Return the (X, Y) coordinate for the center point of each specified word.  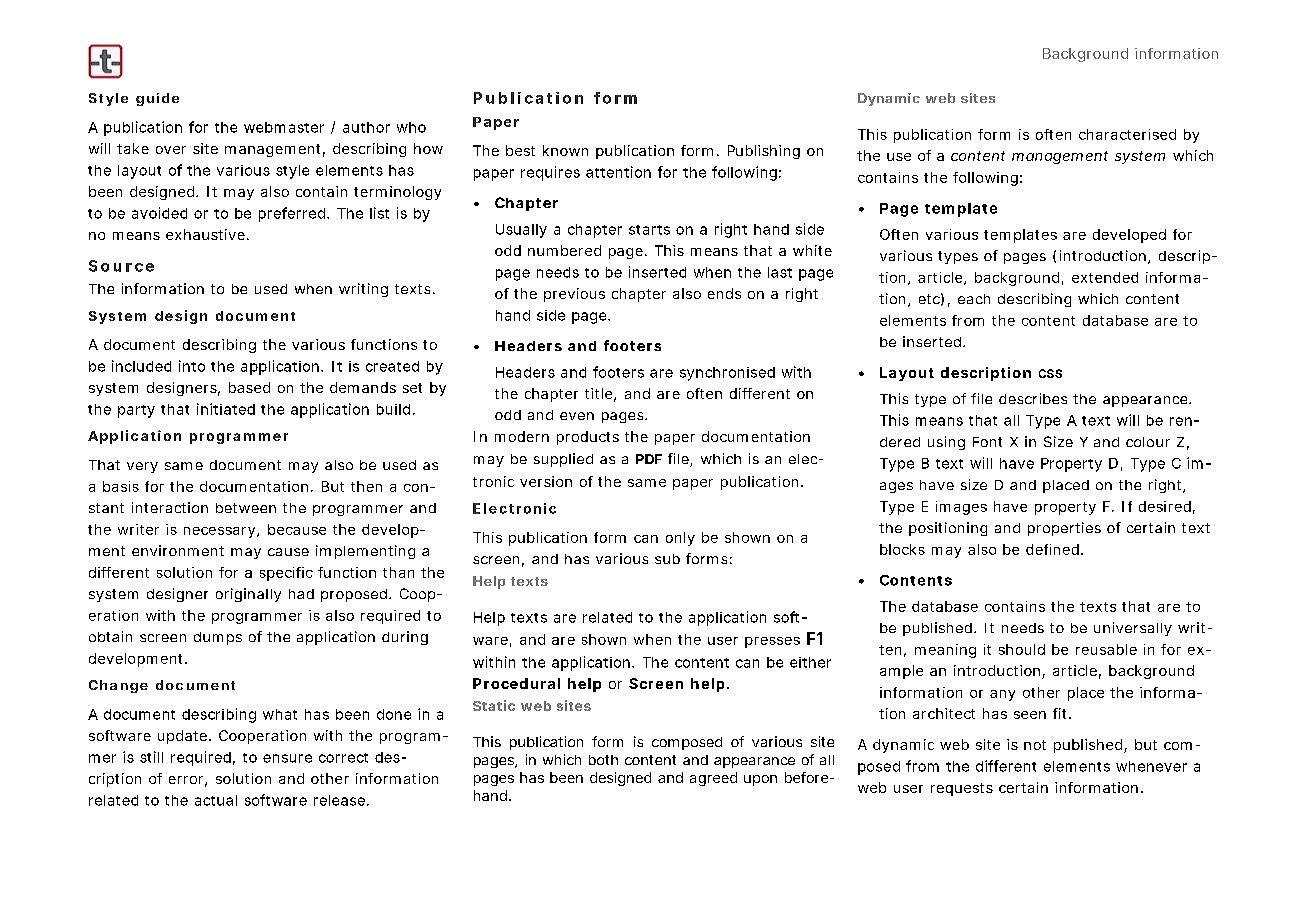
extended (1105, 277)
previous (574, 295)
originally (248, 595)
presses (772, 642)
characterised (1127, 134)
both (603, 760)
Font (987, 442)
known (565, 150)
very (142, 467)
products (588, 438)
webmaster (284, 127)
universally (1133, 629)
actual (216, 800)
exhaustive (205, 234)
